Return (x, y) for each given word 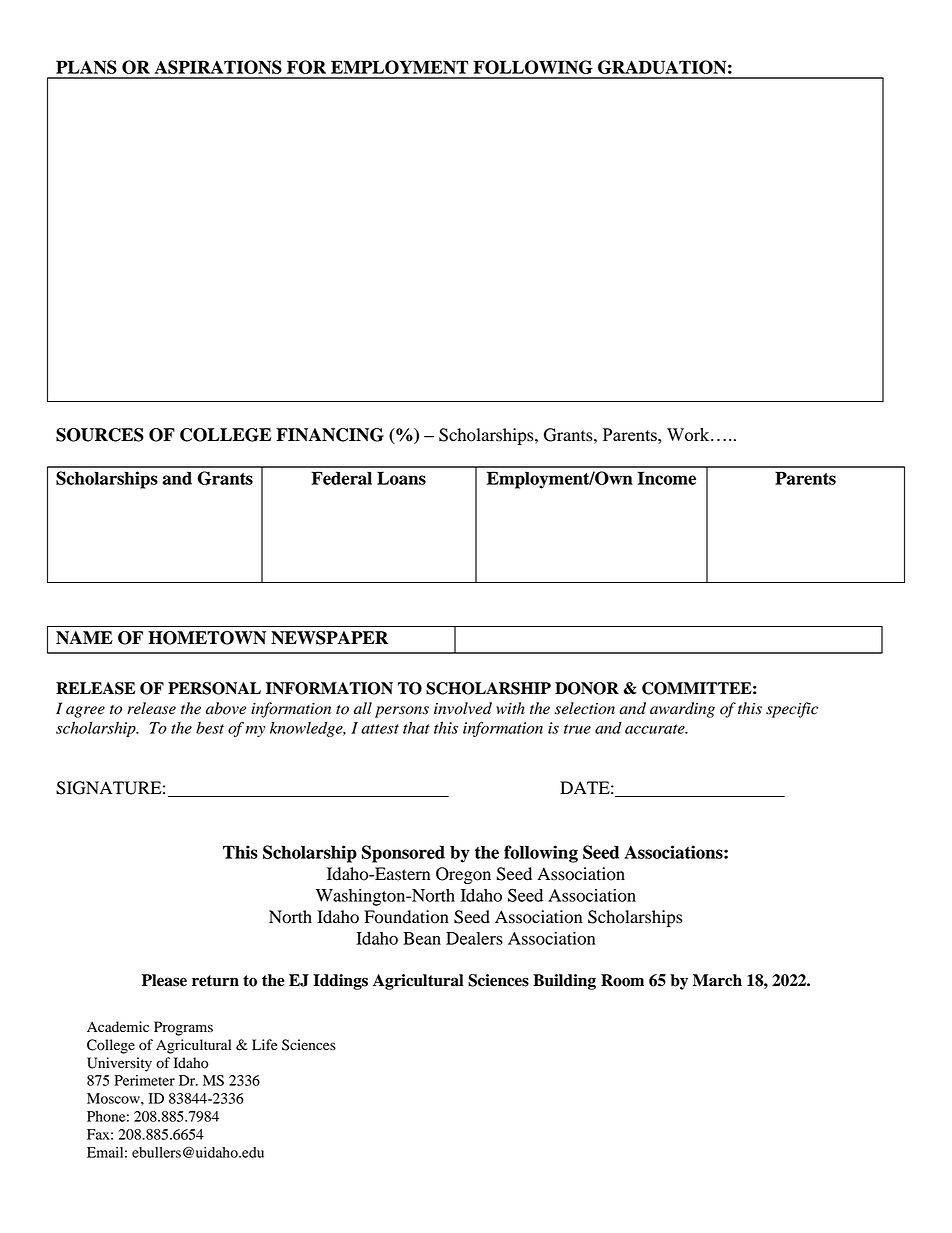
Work (689, 434)
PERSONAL (214, 688)
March (717, 980)
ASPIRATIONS (218, 67)
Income (667, 478)
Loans (401, 478)
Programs (183, 1028)
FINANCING (330, 435)
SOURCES (100, 435)
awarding (682, 710)
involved (463, 708)
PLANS (86, 67)
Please (164, 980)
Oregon (463, 875)
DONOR (587, 688)
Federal (341, 478)
